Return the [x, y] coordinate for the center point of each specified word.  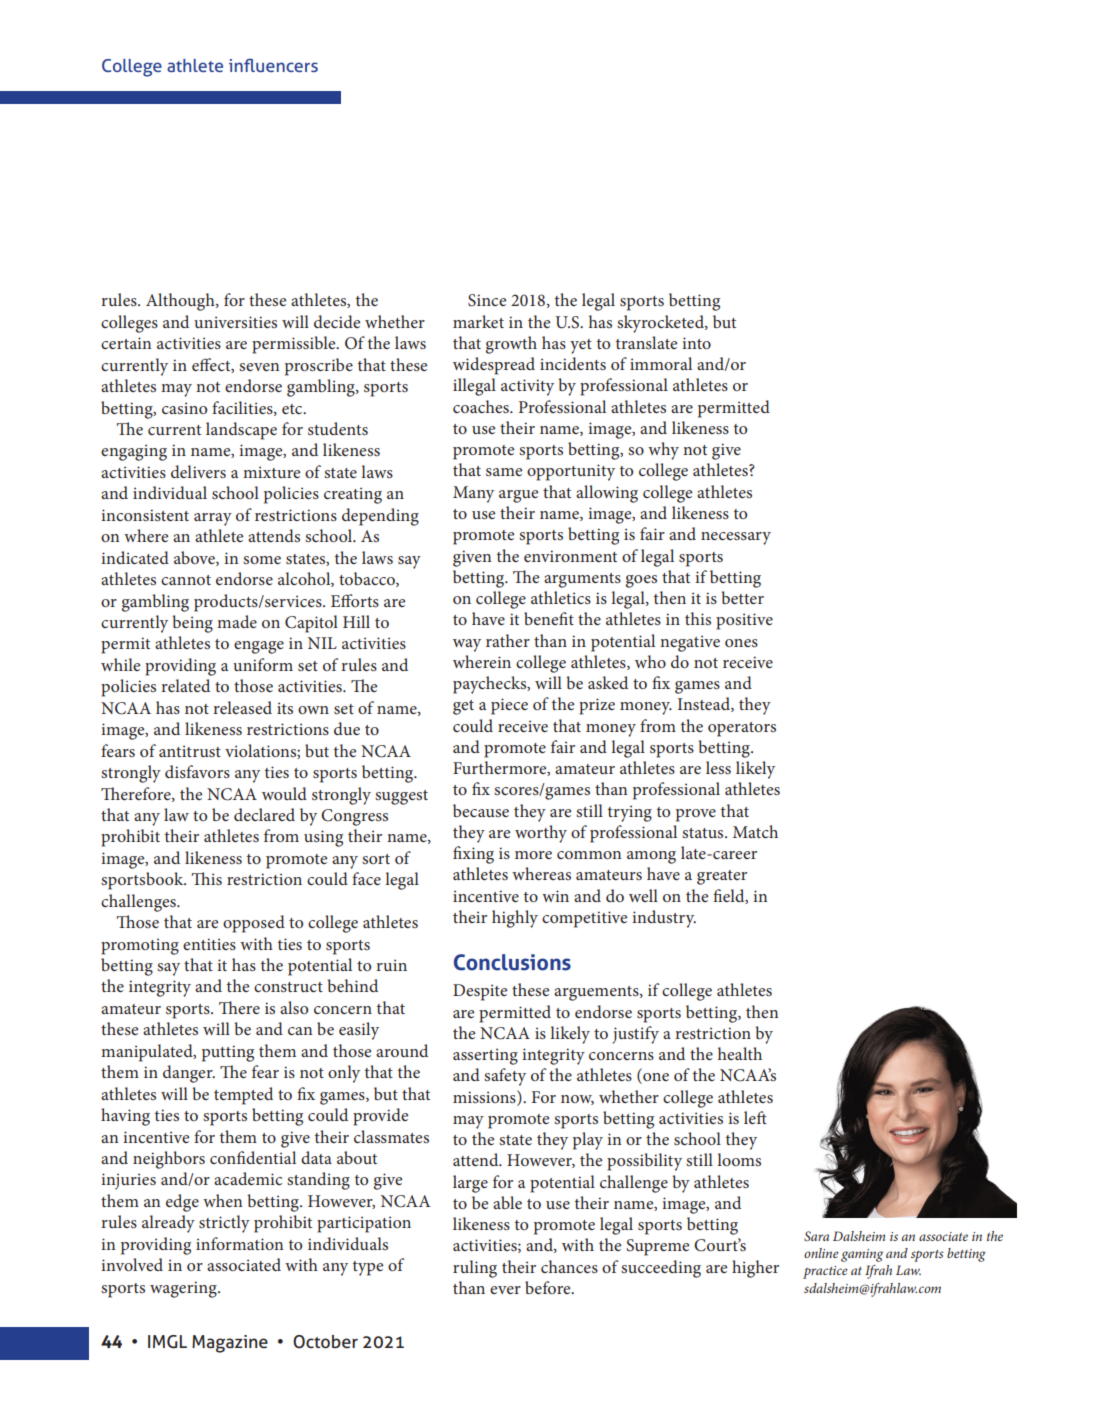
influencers [273, 65]
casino [184, 408]
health [740, 1053]
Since [487, 300]
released [242, 707]
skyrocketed [661, 324]
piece [509, 706]
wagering [184, 1289]
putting [228, 1053]
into [696, 343]
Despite [480, 992]
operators [742, 729]
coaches [482, 406]
